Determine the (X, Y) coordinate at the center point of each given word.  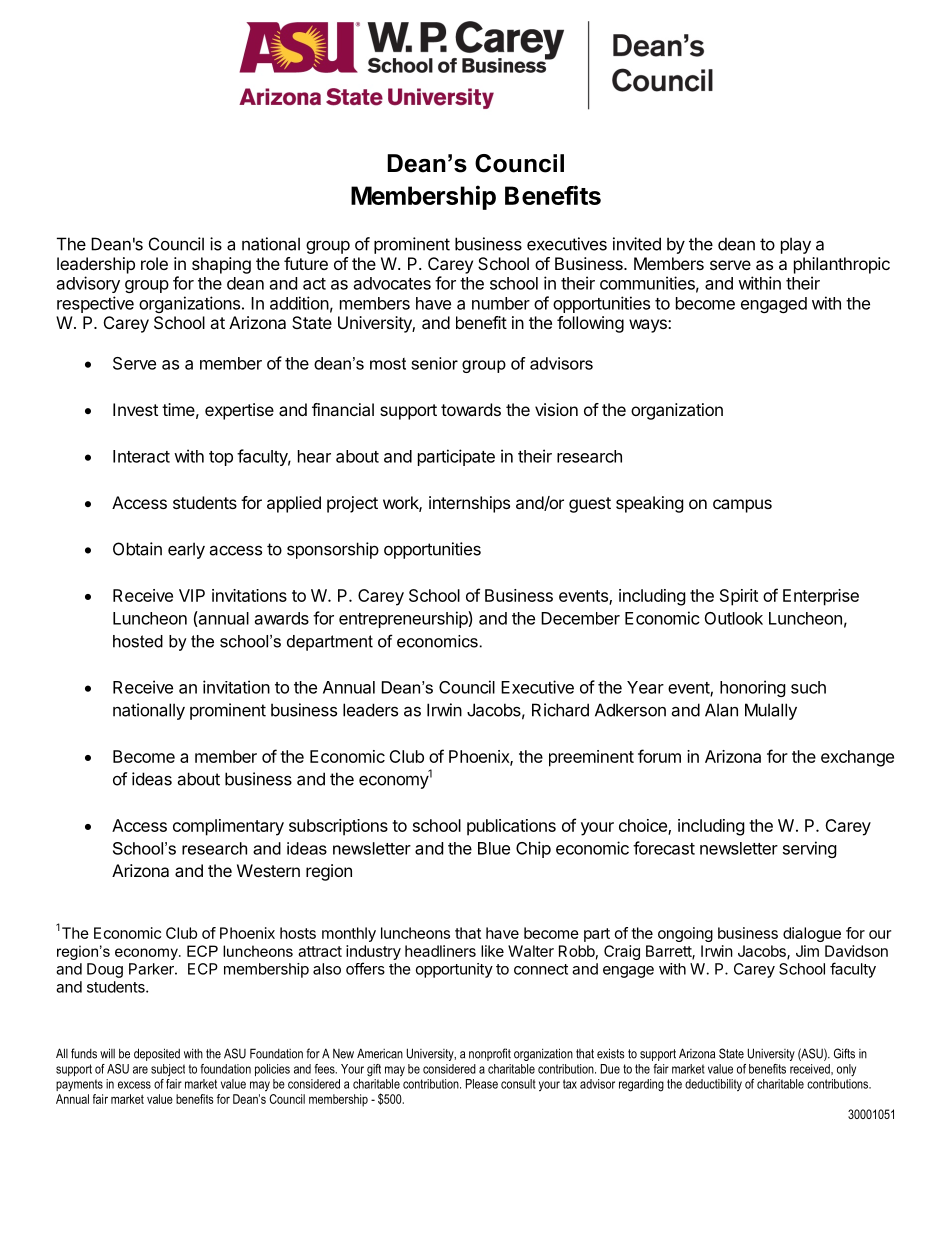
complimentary (228, 827)
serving (810, 849)
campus (742, 506)
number (501, 303)
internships (469, 504)
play (796, 245)
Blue (494, 848)
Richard (560, 710)
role (154, 263)
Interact (141, 456)
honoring (753, 688)
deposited (157, 1054)
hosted (138, 641)
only (846, 1070)
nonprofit (490, 1054)
